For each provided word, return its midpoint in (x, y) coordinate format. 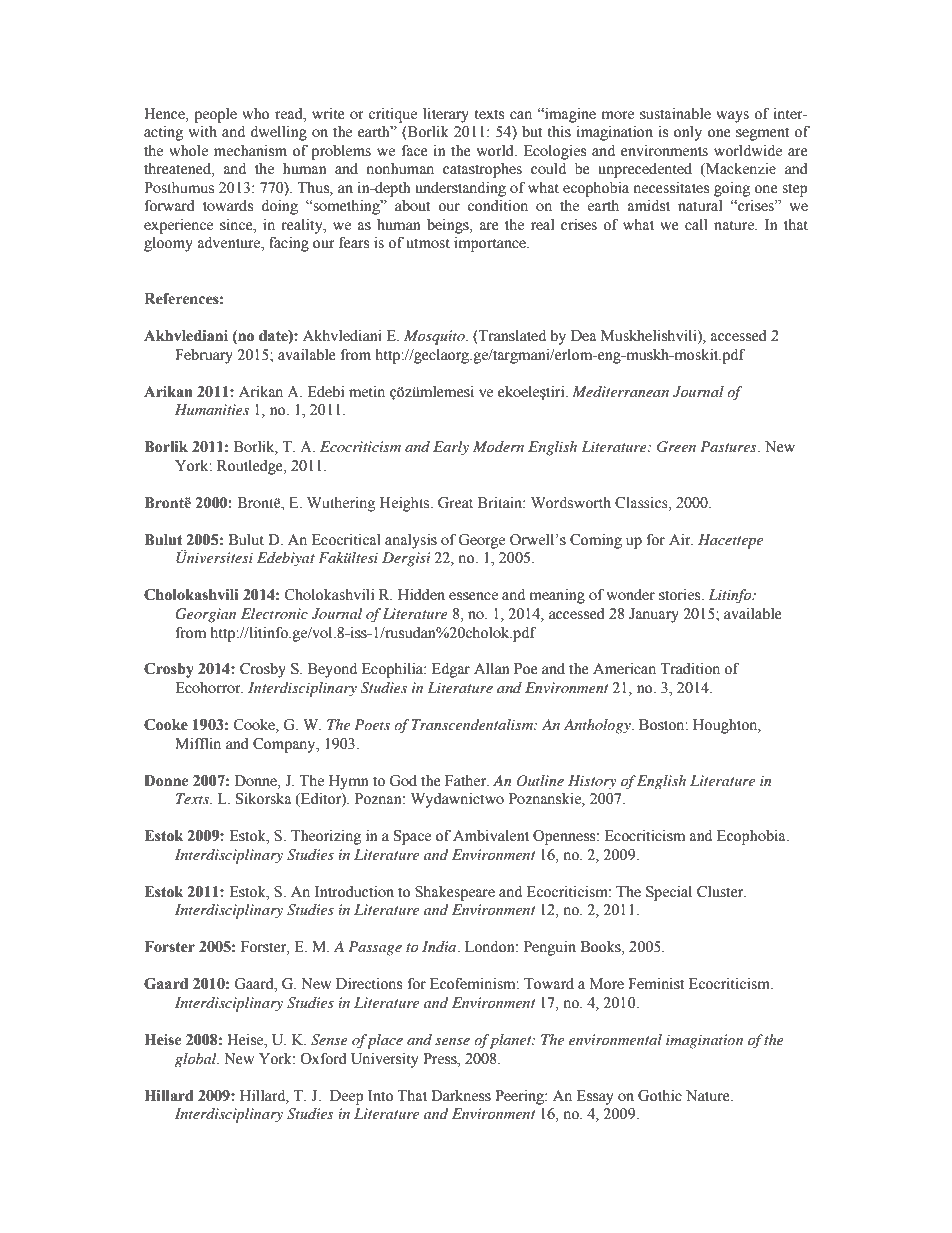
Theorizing (326, 837)
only (688, 133)
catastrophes (482, 170)
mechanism (250, 151)
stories (681, 595)
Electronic (274, 613)
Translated (511, 336)
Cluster (721, 892)
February (204, 356)
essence (473, 596)
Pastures (729, 446)
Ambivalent (491, 835)
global (197, 1060)
